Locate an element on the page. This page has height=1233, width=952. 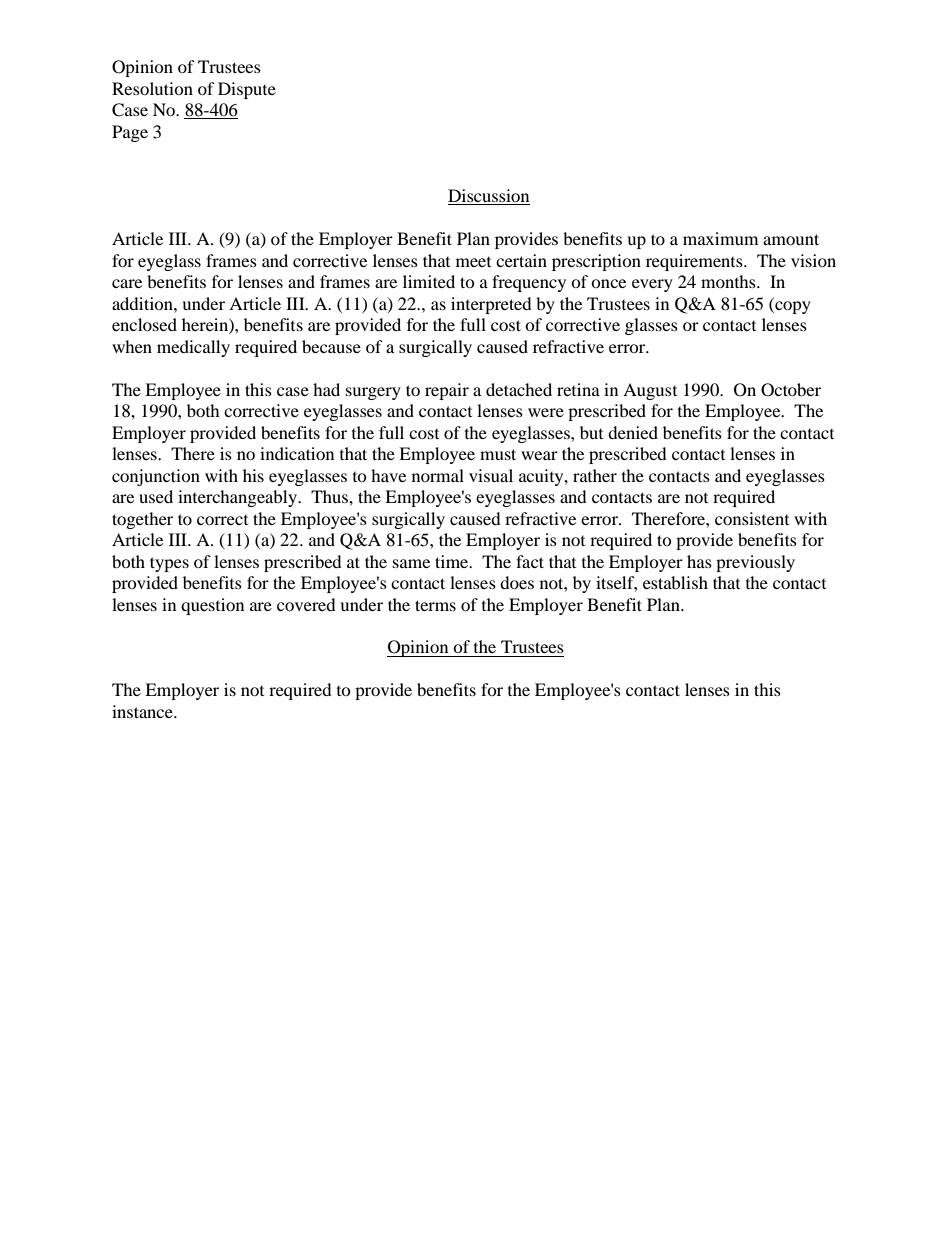
maximum is located at coordinates (720, 238).
